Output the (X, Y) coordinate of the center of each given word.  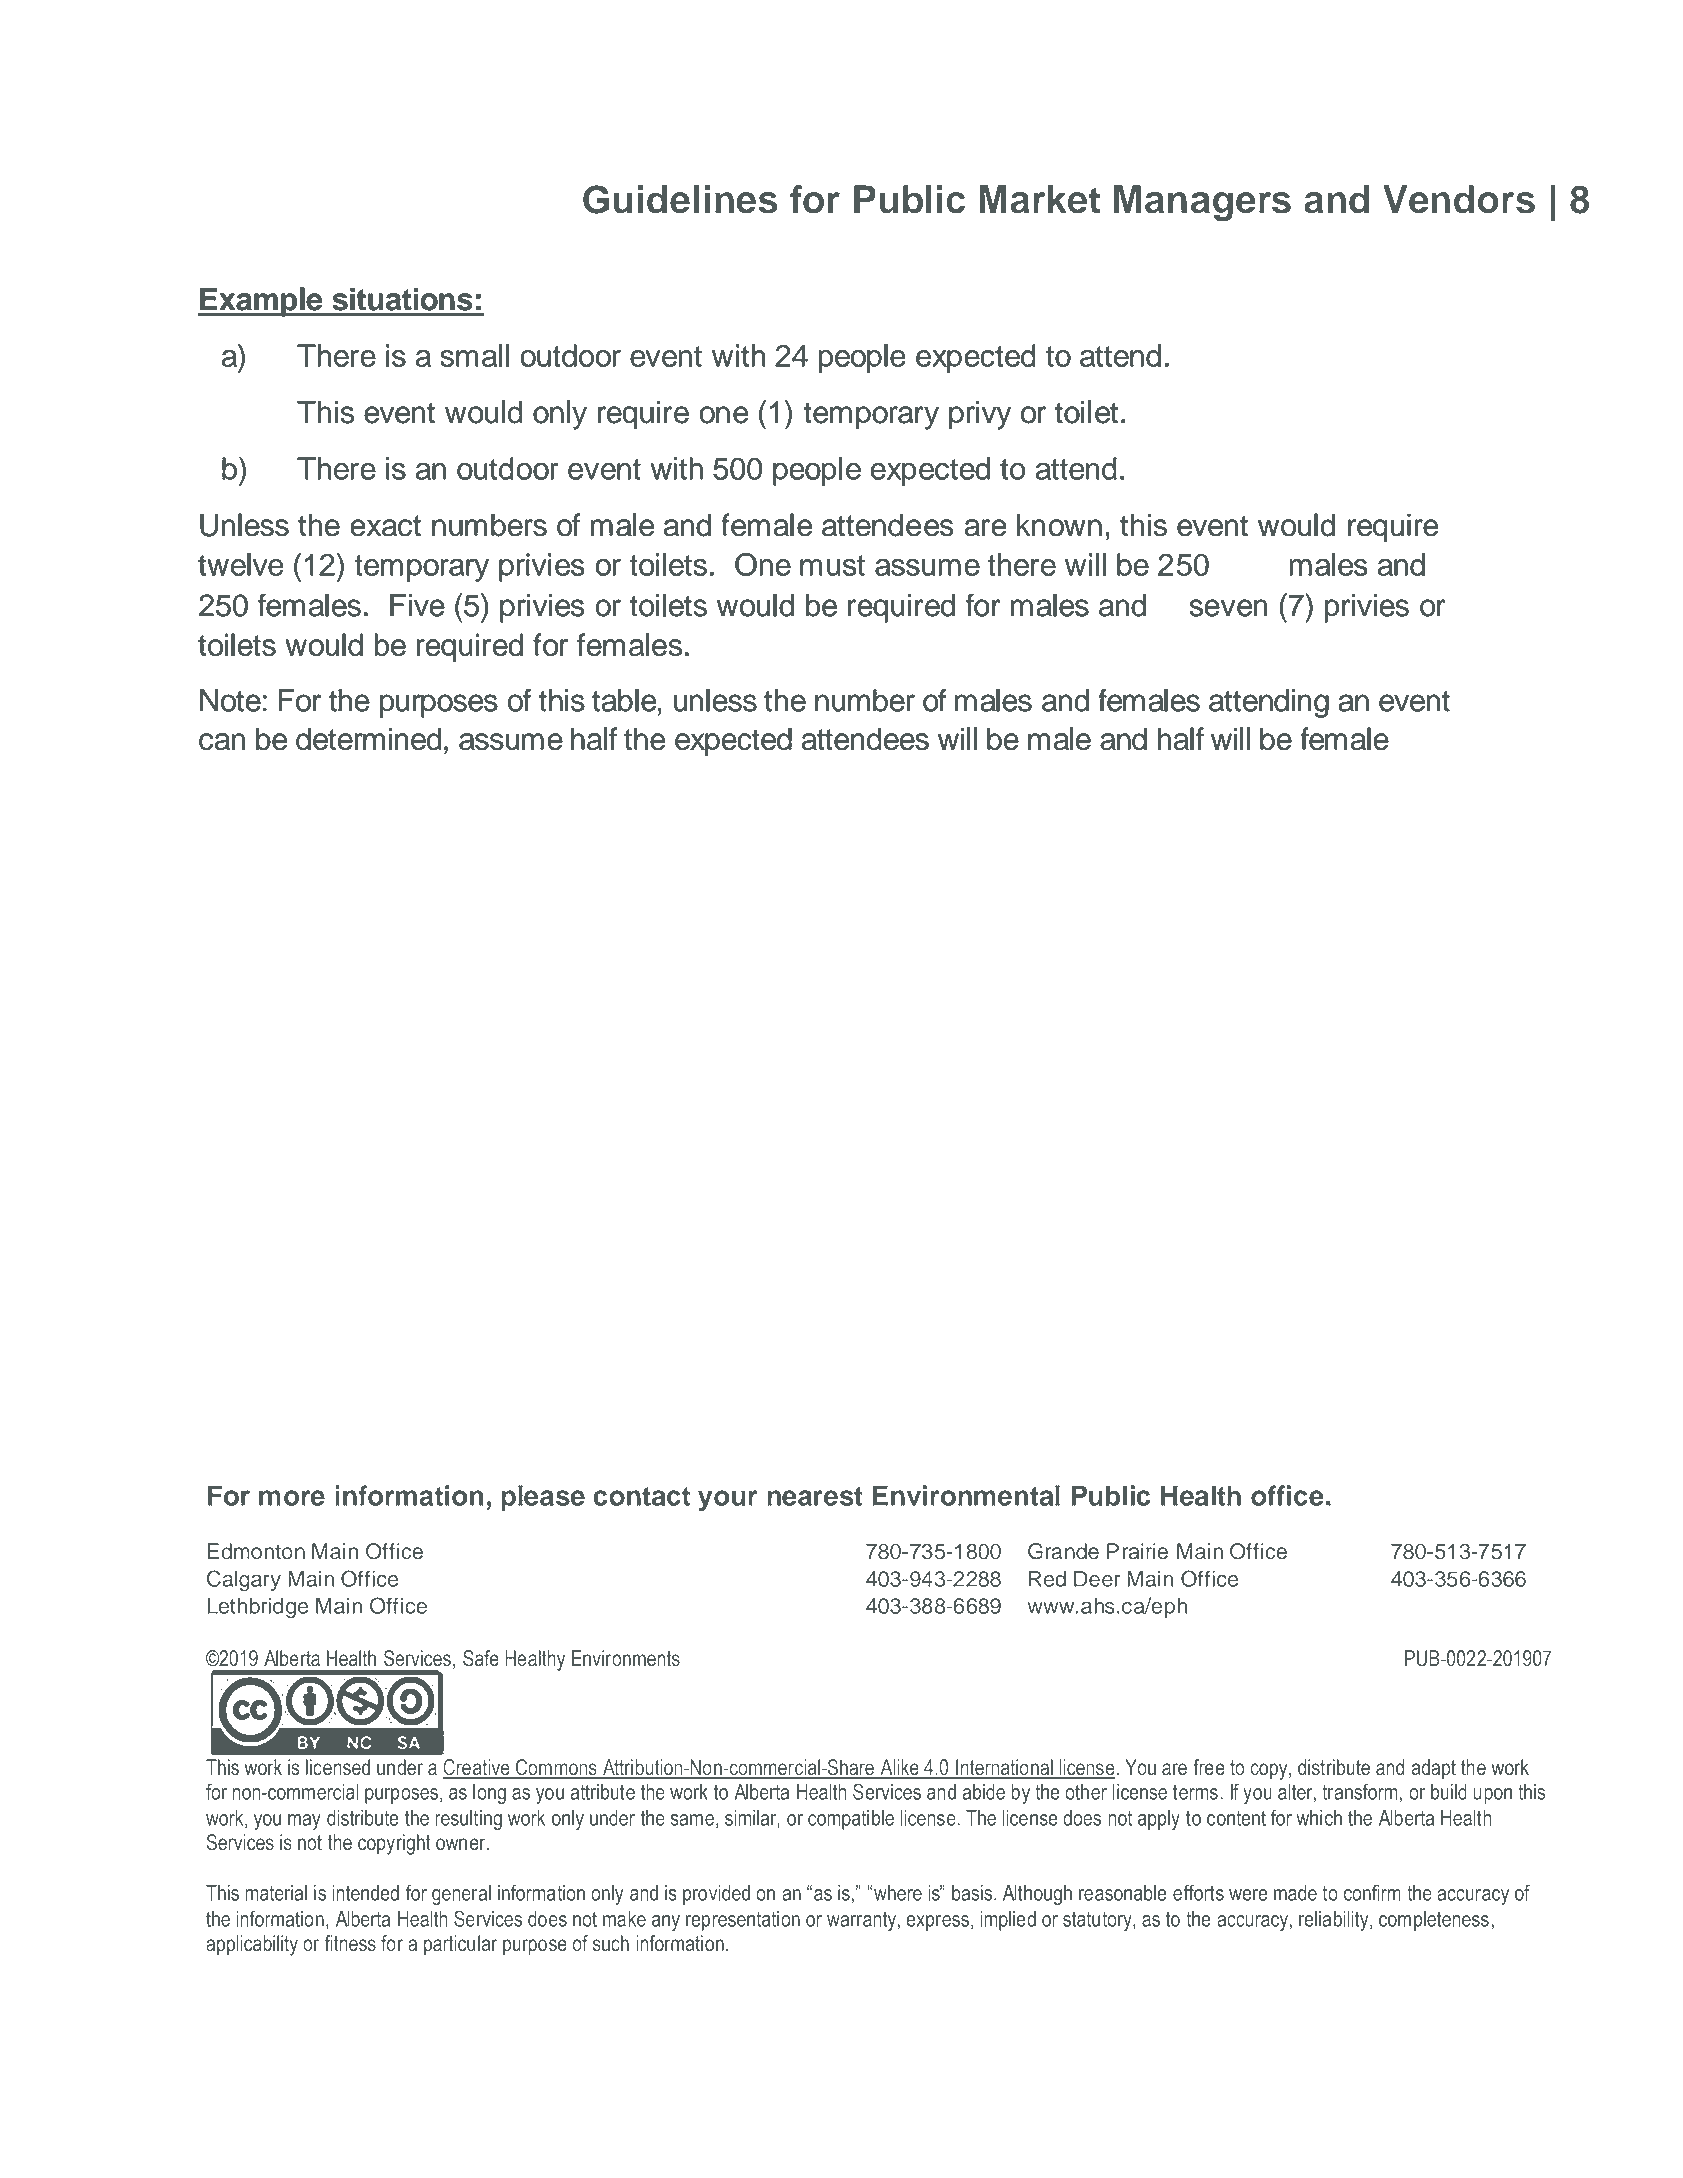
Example (261, 302)
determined (368, 739)
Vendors (1459, 199)
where (898, 1893)
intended (366, 1893)
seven (1228, 608)
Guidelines (680, 199)
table (625, 700)
